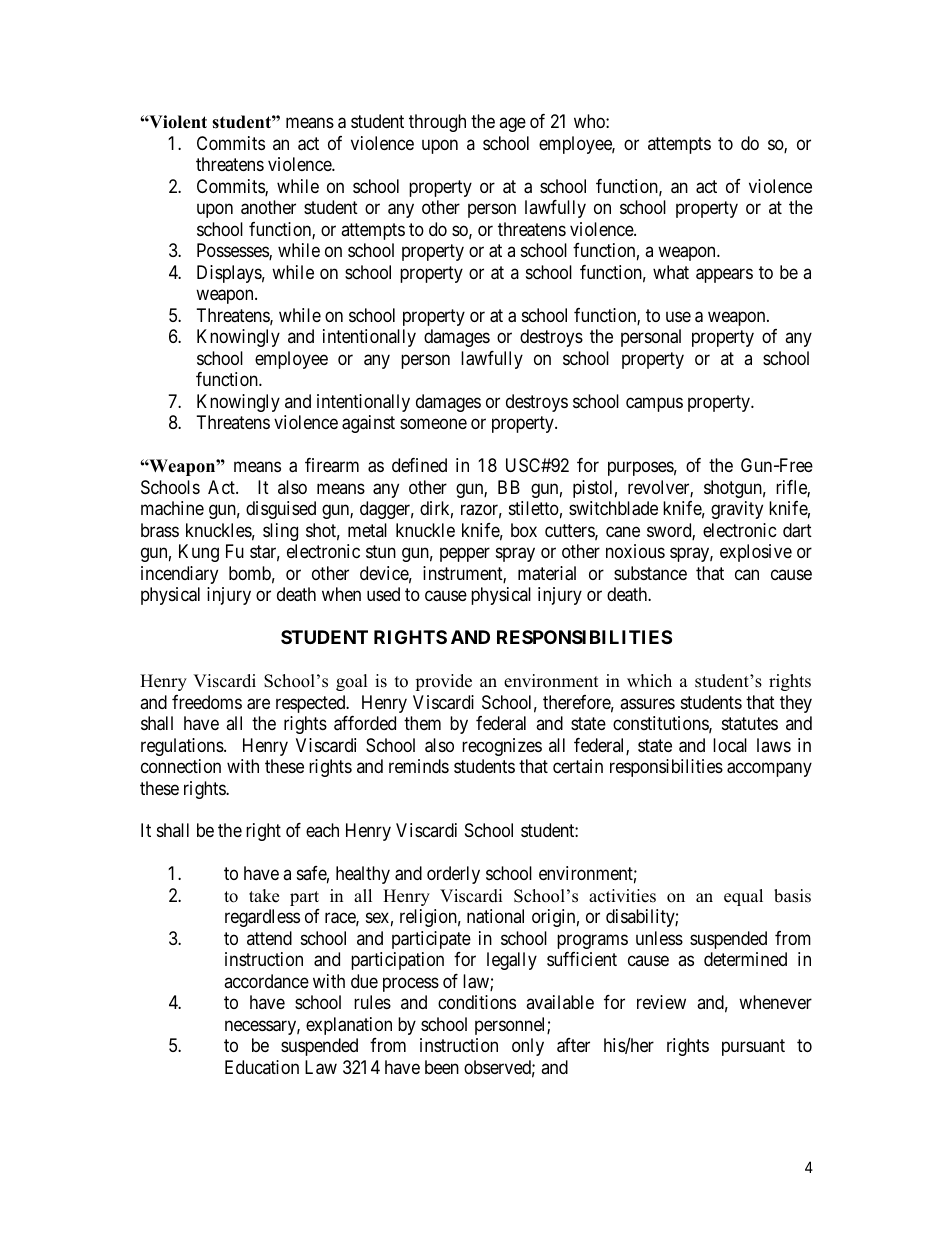 Image resolution: width=952 pixels, height=1233 pixels. What do you see at coordinates (233, 251) in the screenshot?
I see `Possesses` at bounding box center [233, 251].
